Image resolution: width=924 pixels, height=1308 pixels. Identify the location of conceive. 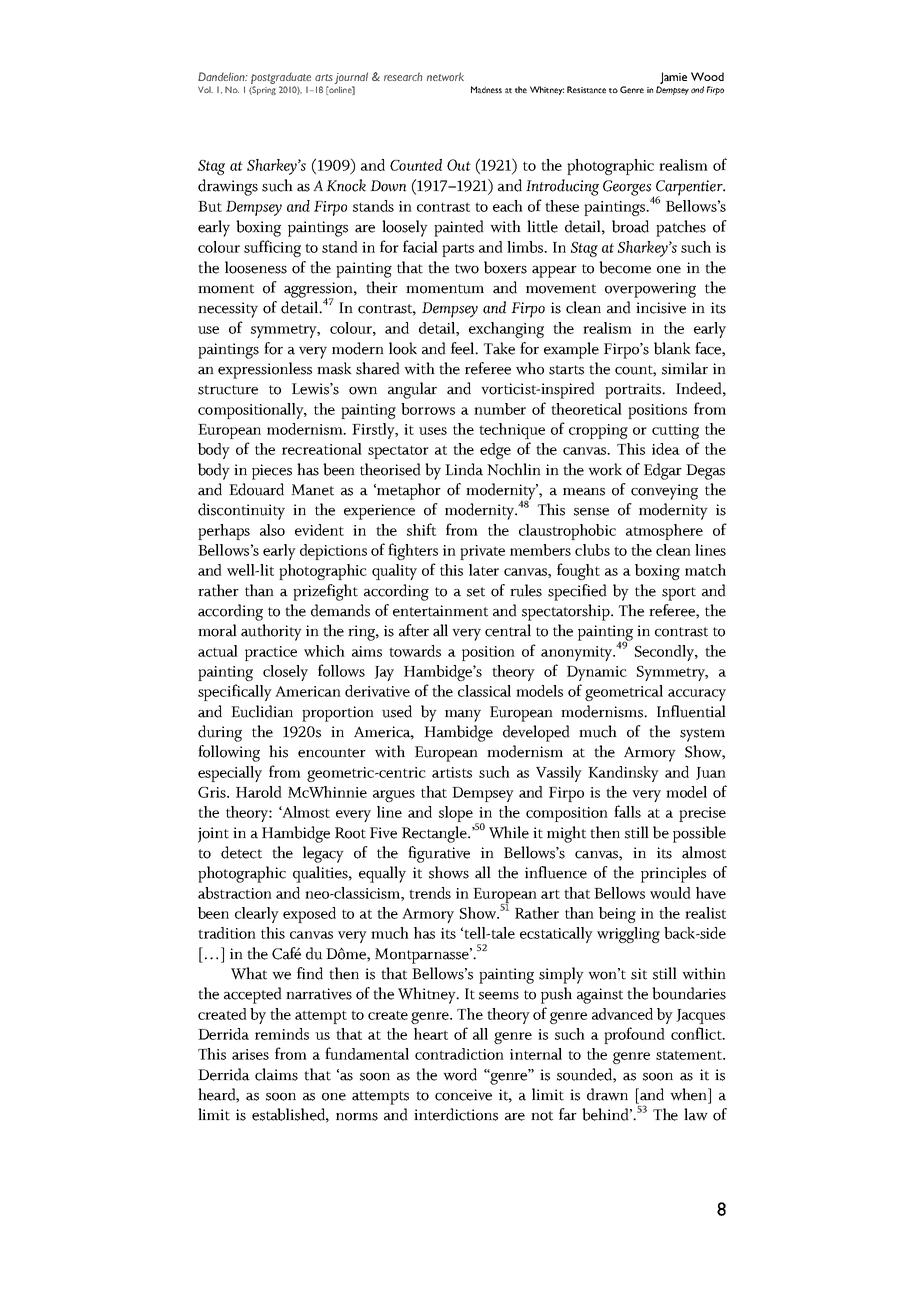
(463, 1095).
